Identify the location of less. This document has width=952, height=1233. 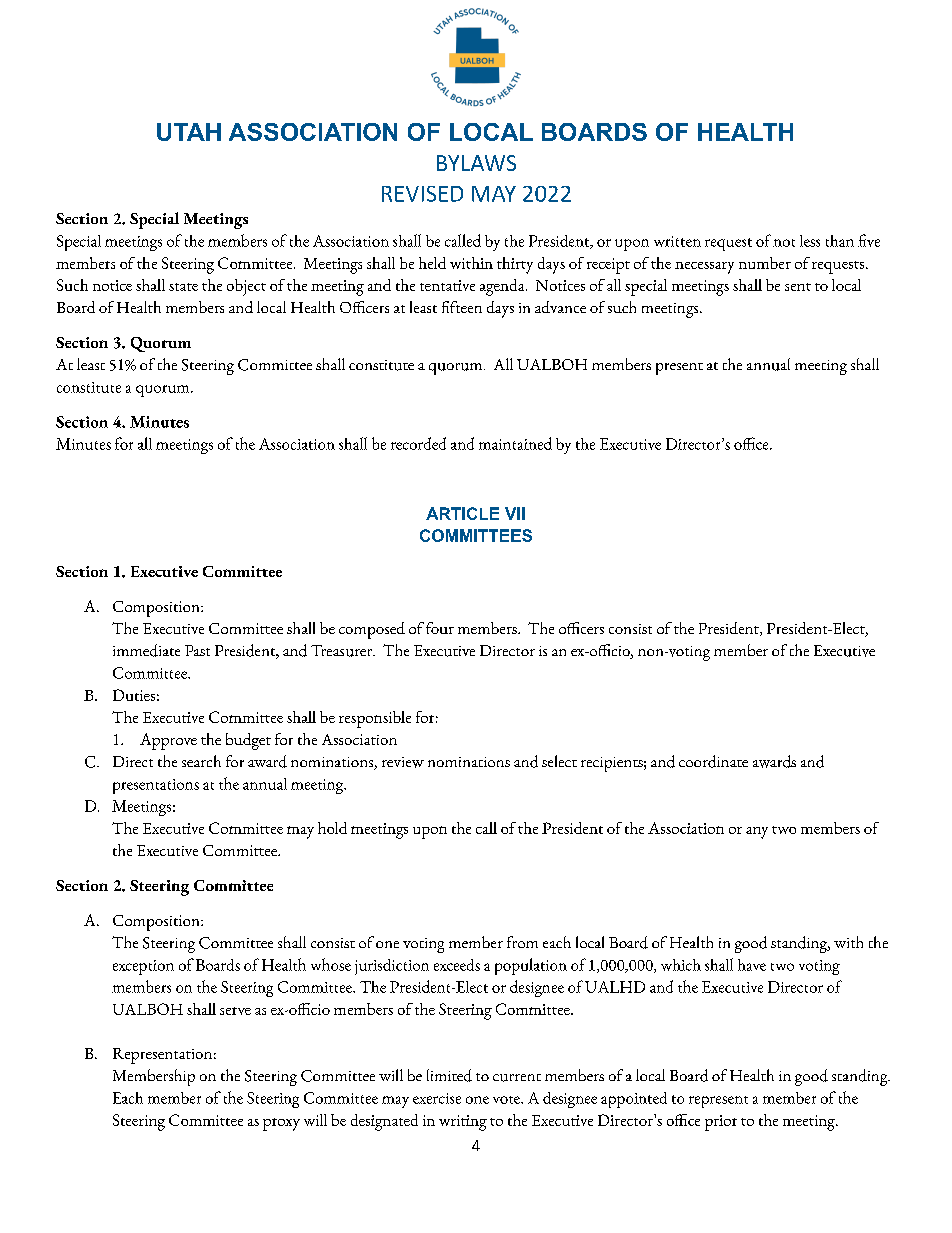
(810, 241).
